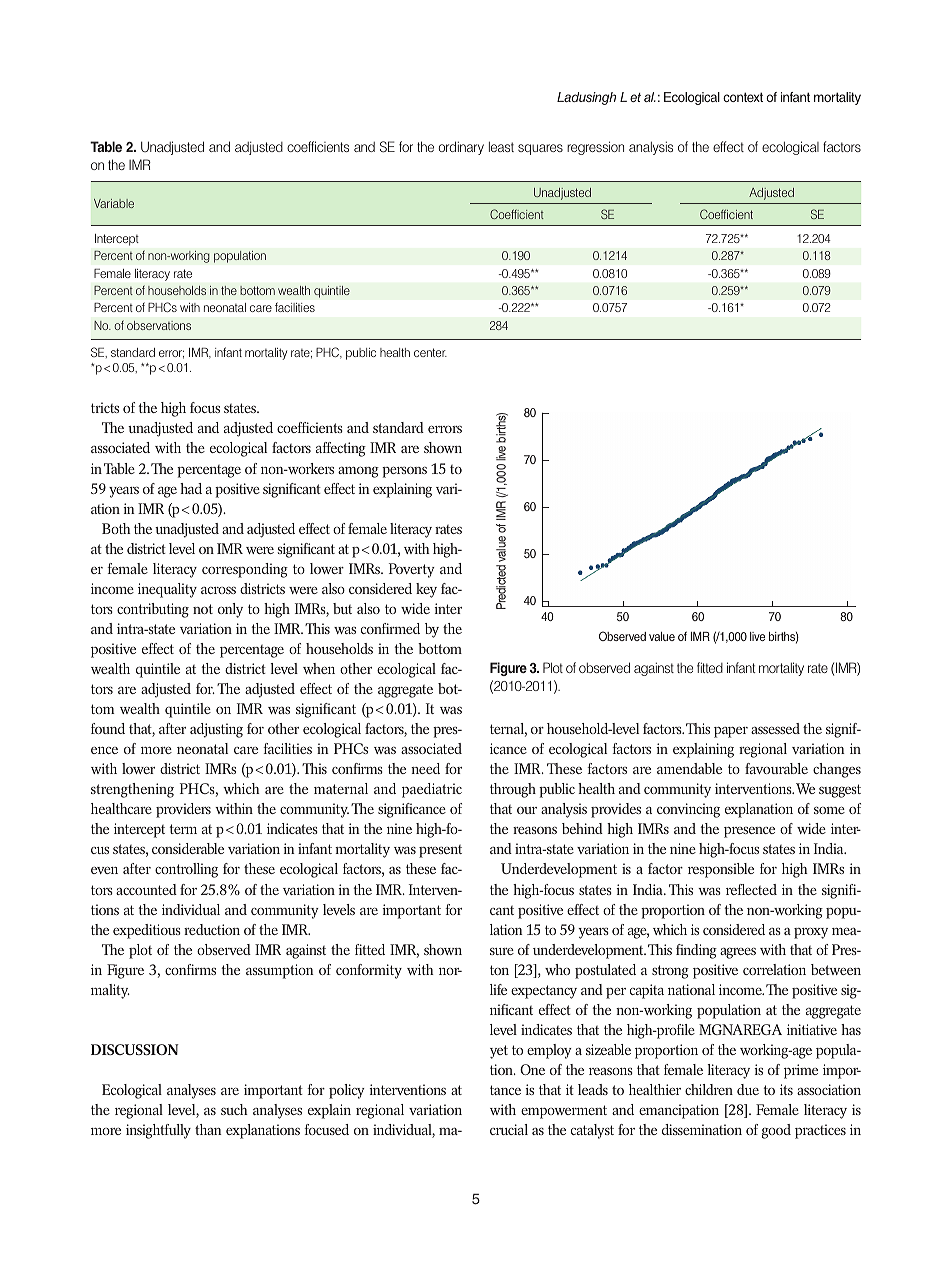 The height and width of the document is (1270, 952). I want to click on had, so click(191, 488).
